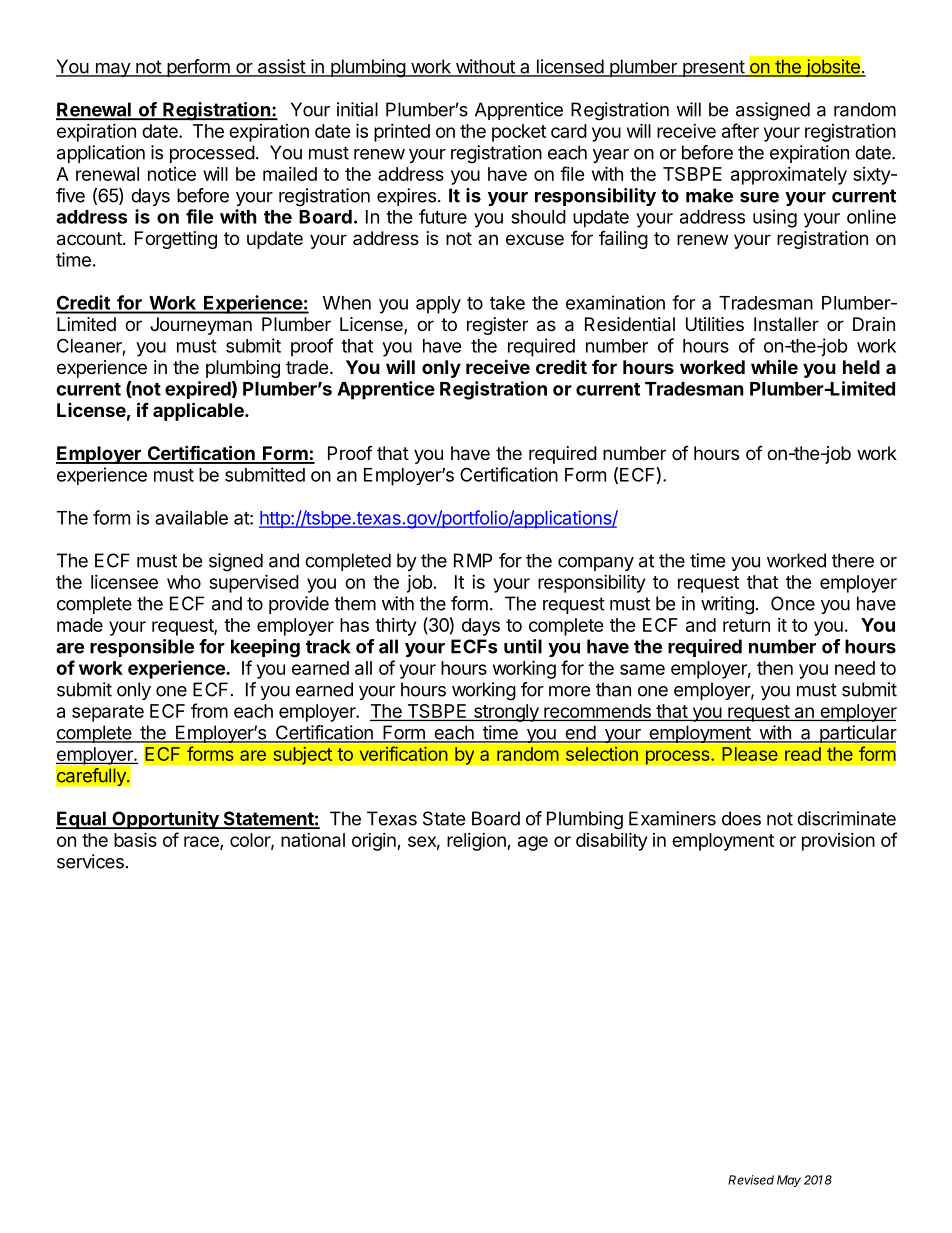  What do you see at coordinates (793, 603) in the document?
I see `Once` at bounding box center [793, 603].
